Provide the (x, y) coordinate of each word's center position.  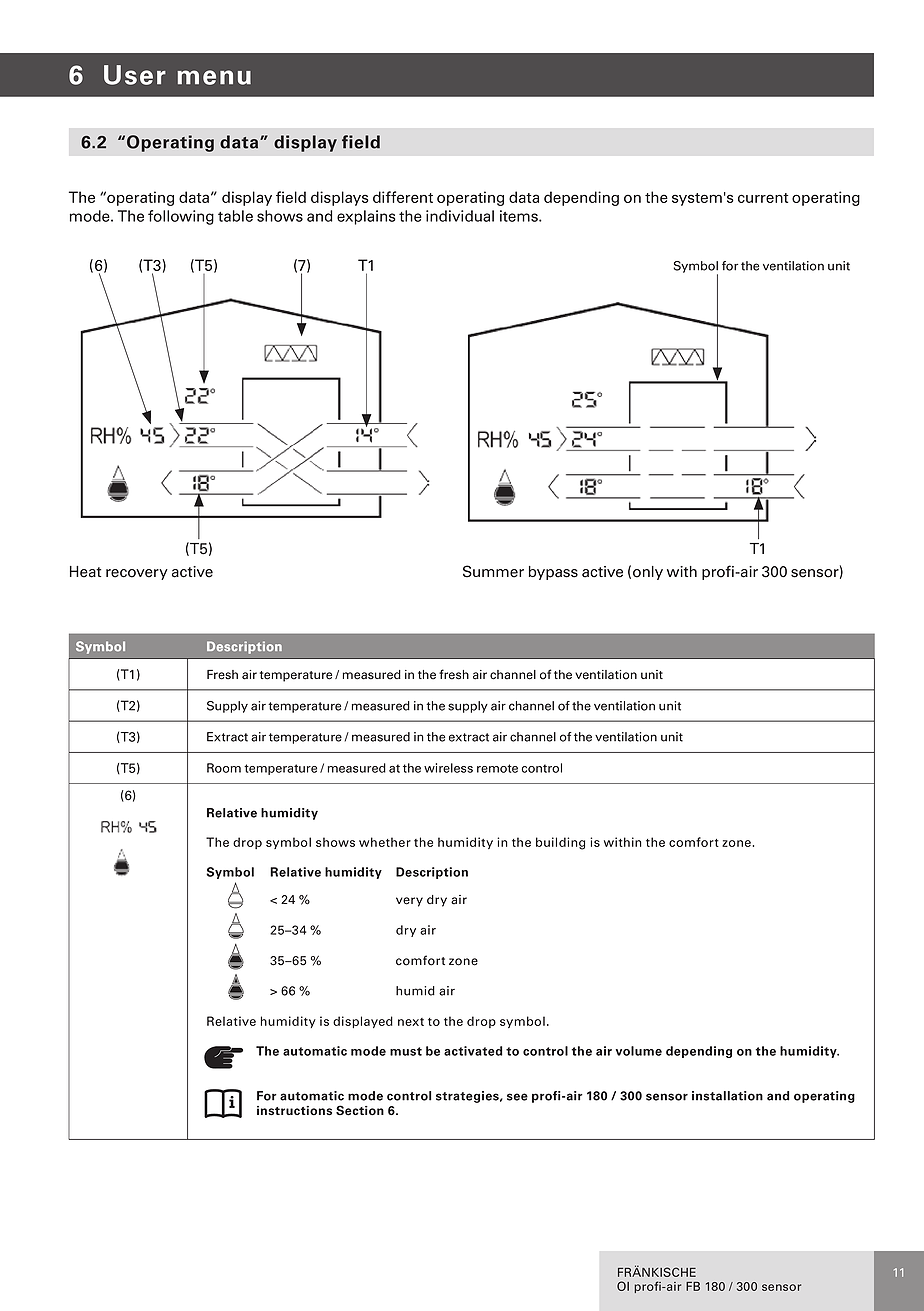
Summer (493, 571)
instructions (294, 1111)
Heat (85, 572)
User (135, 75)
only (648, 573)
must (406, 1051)
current (763, 198)
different (403, 197)
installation (727, 1096)
